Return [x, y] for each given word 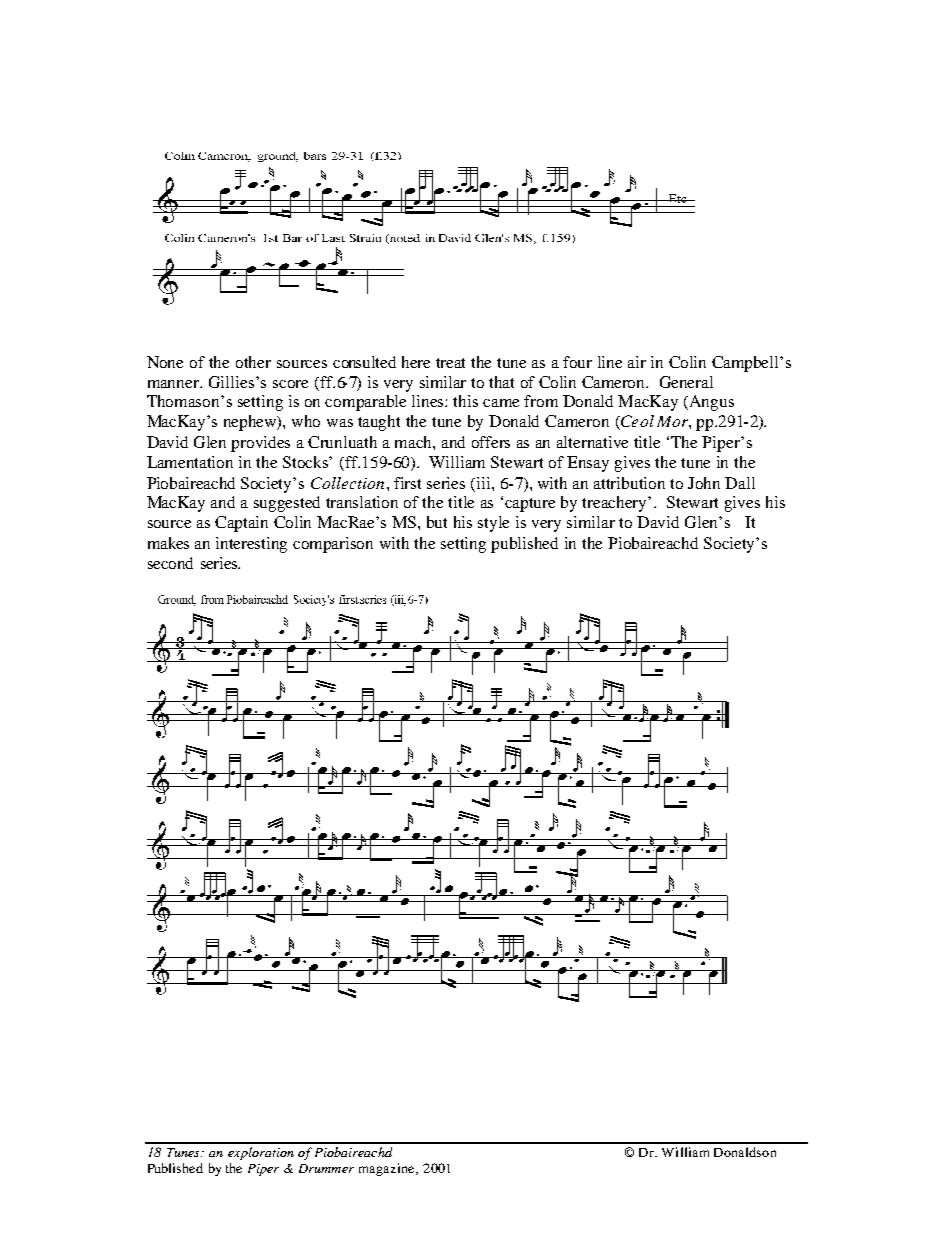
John [704, 483]
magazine [388, 1169]
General [686, 382]
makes [168, 543]
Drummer [326, 1168]
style [493, 524]
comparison [333, 545]
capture [530, 505]
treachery [616, 504]
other [253, 362]
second [170, 563]
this [465, 401]
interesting [251, 545]
